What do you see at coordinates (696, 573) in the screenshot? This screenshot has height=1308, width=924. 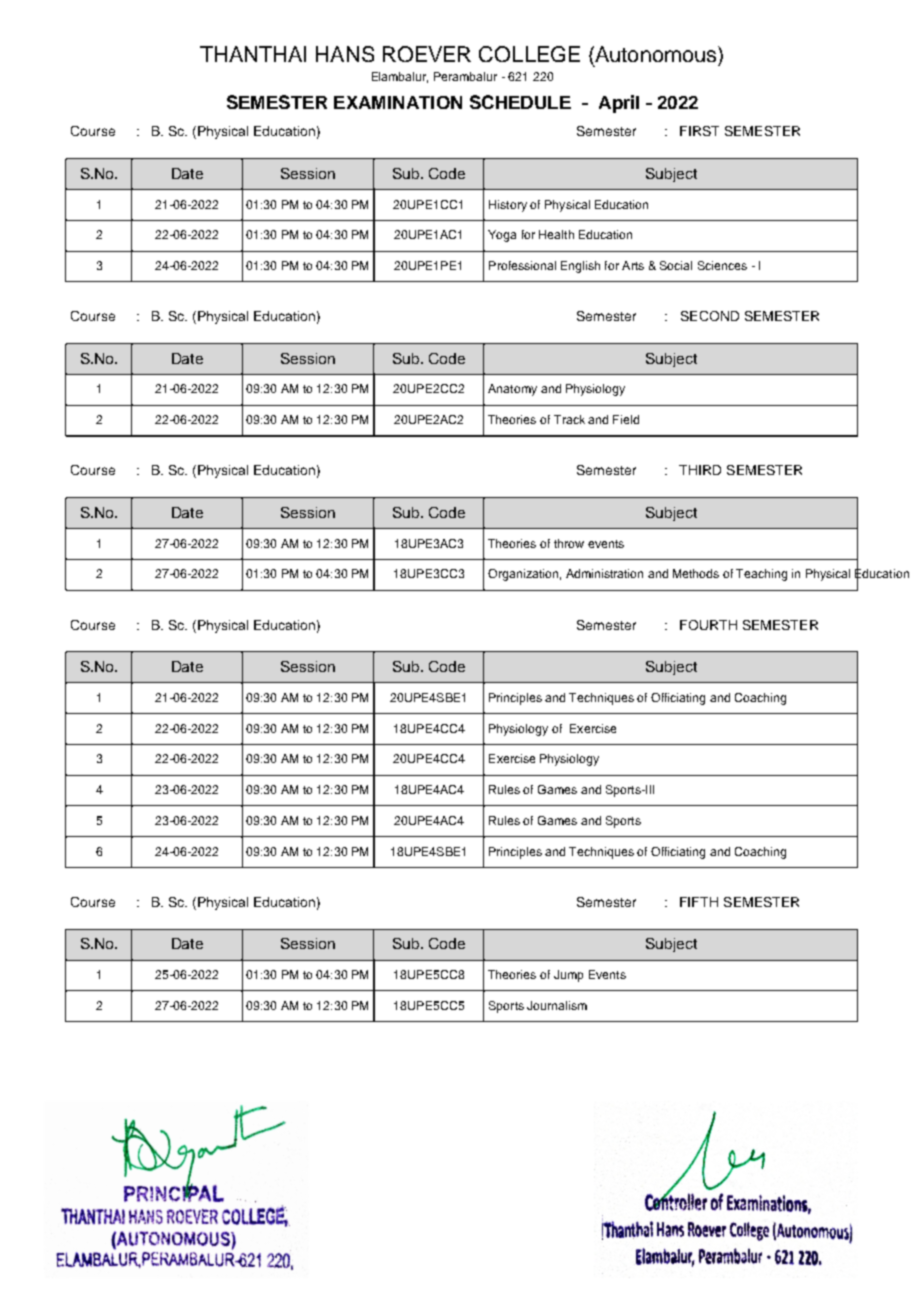 I see `Methods` at bounding box center [696, 573].
